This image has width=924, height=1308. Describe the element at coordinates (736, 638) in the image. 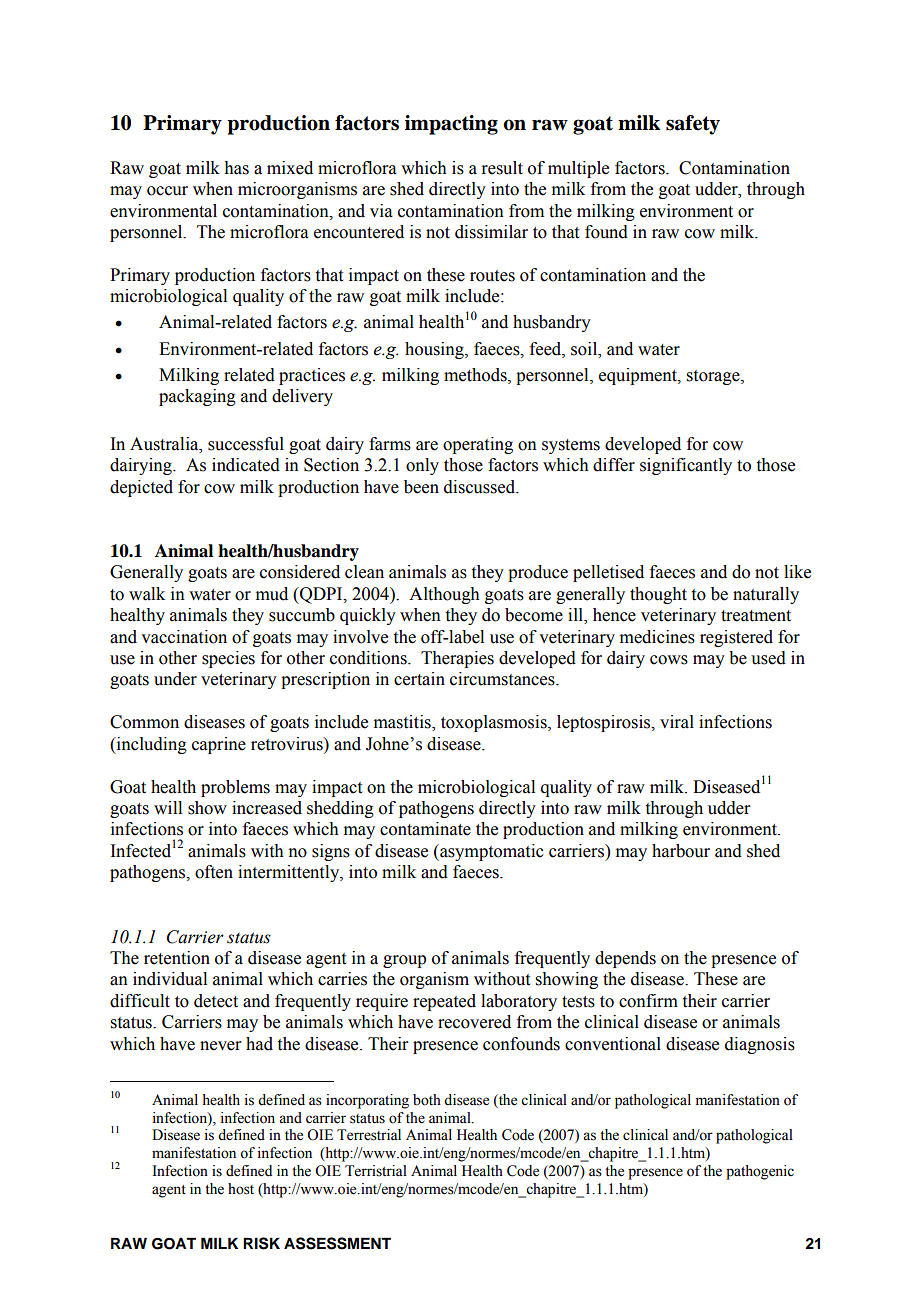

I see `registered` at that location.
